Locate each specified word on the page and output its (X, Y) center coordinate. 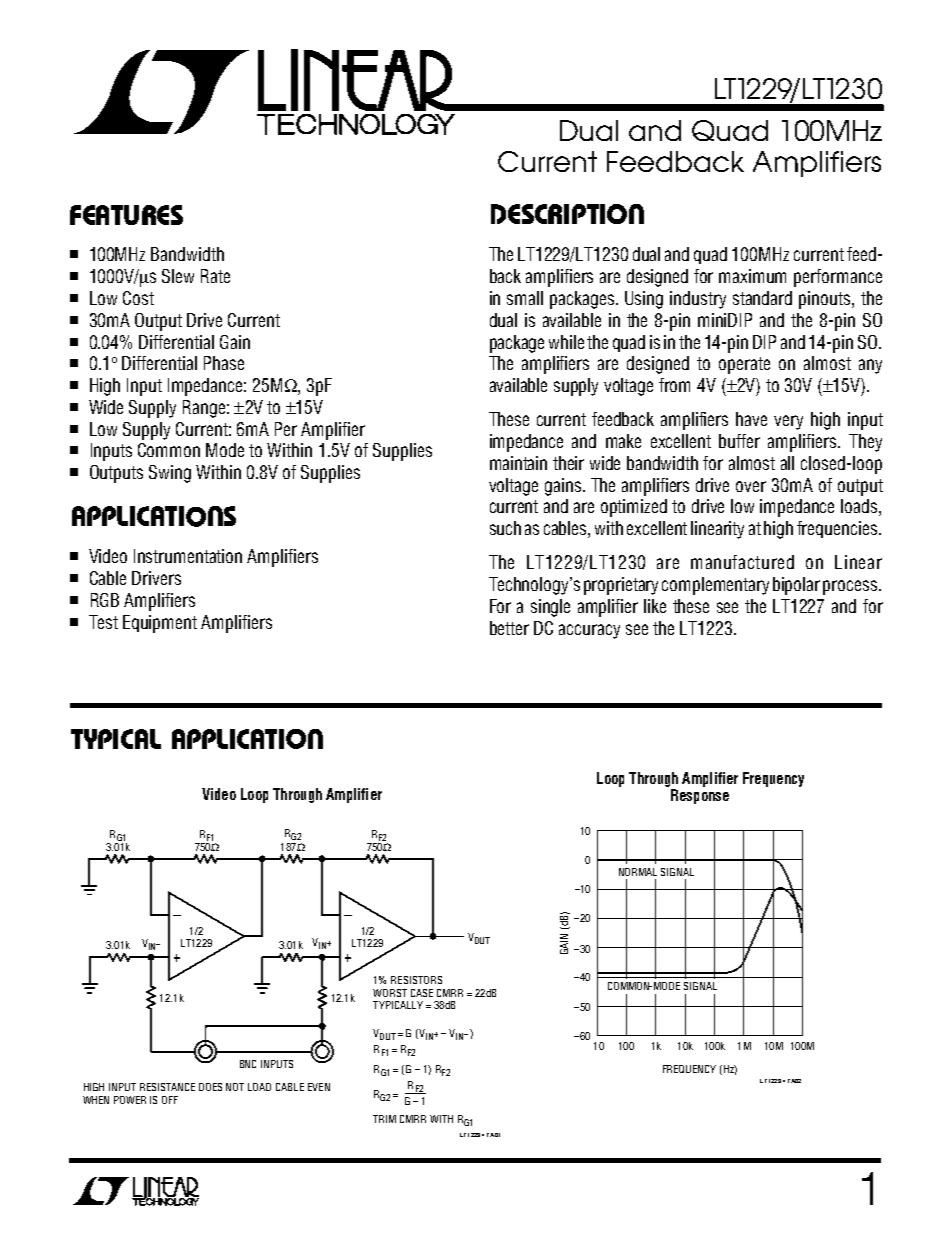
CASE (422, 993)
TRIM (384, 1119)
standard (762, 298)
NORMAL (638, 872)
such (505, 528)
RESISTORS (416, 980)
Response (700, 796)
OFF (170, 1100)
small (525, 298)
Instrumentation (188, 556)
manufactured (742, 562)
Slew (178, 276)
